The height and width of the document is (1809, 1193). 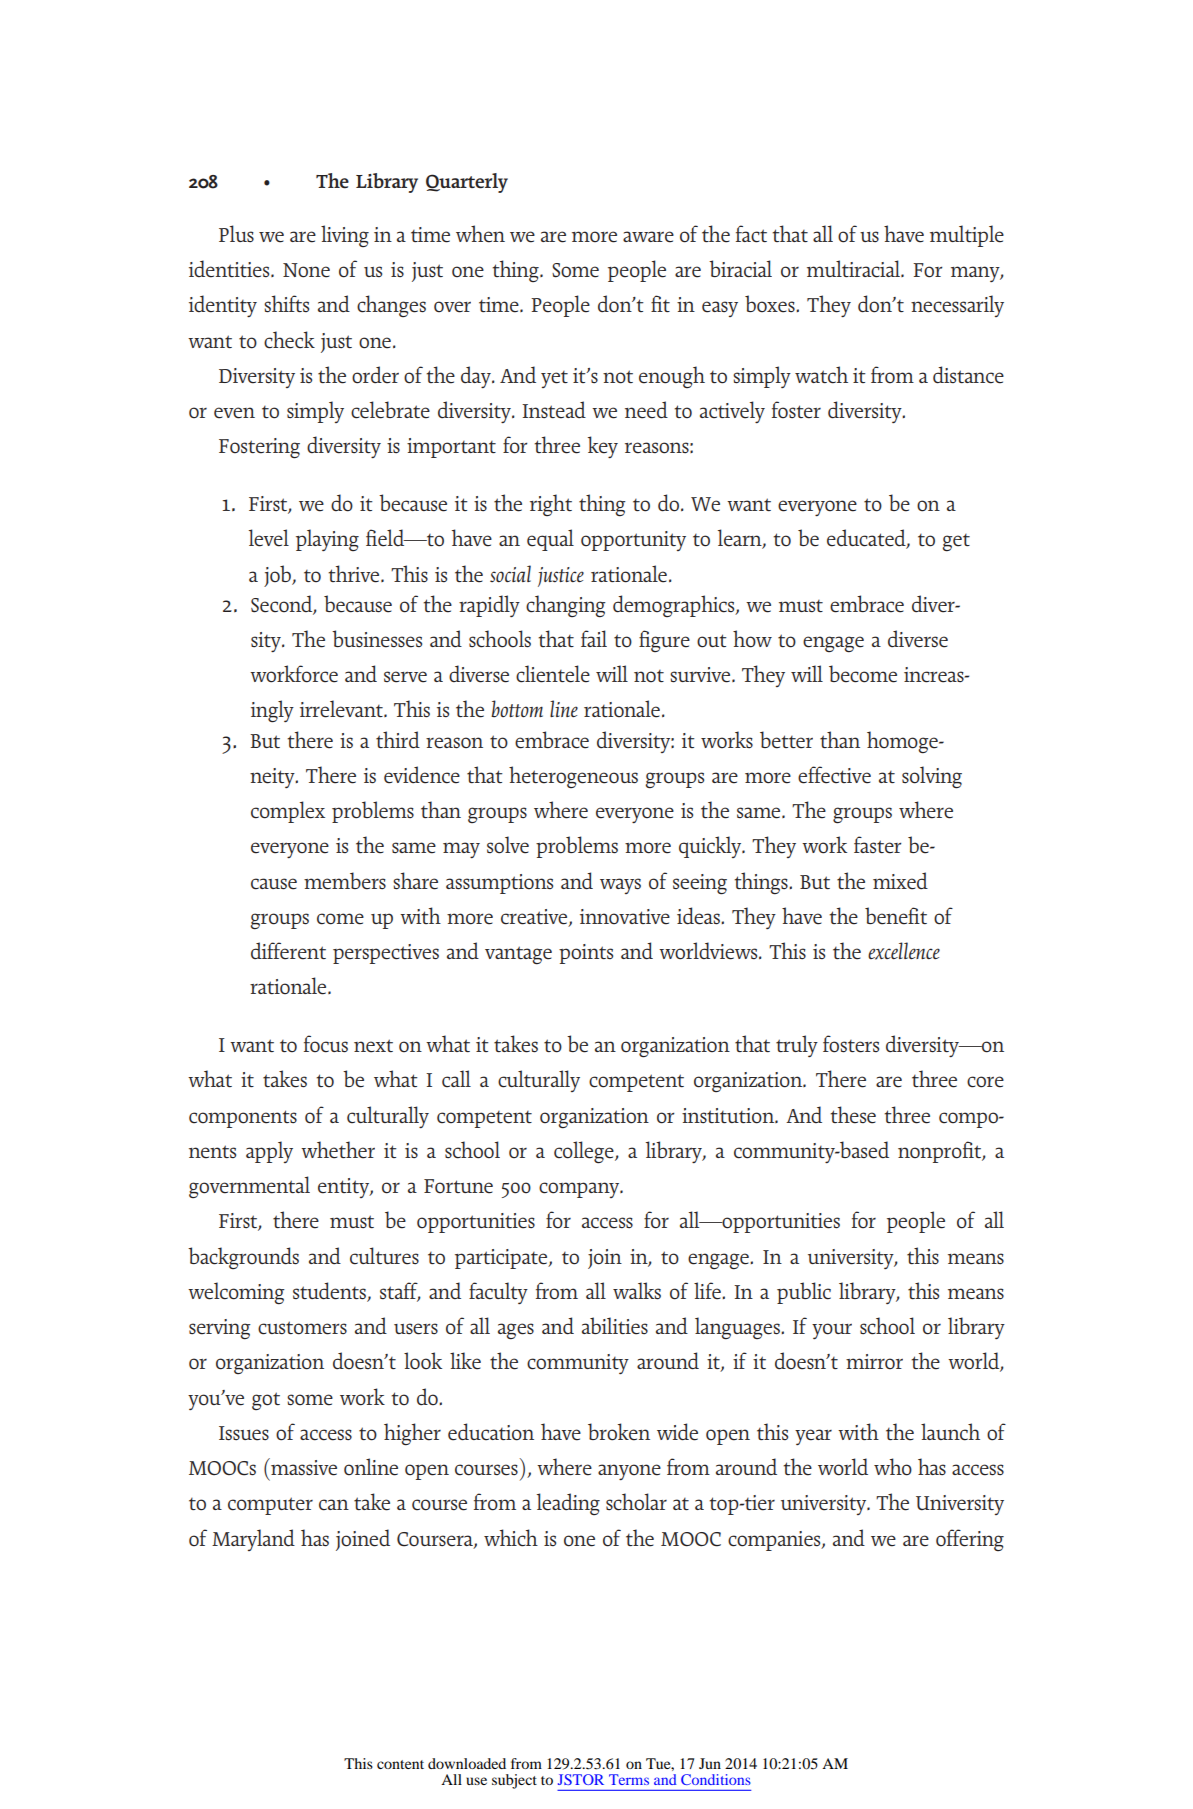 What do you see at coordinates (855, 269) in the document?
I see `multiracial` at bounding box center [855, 269].
